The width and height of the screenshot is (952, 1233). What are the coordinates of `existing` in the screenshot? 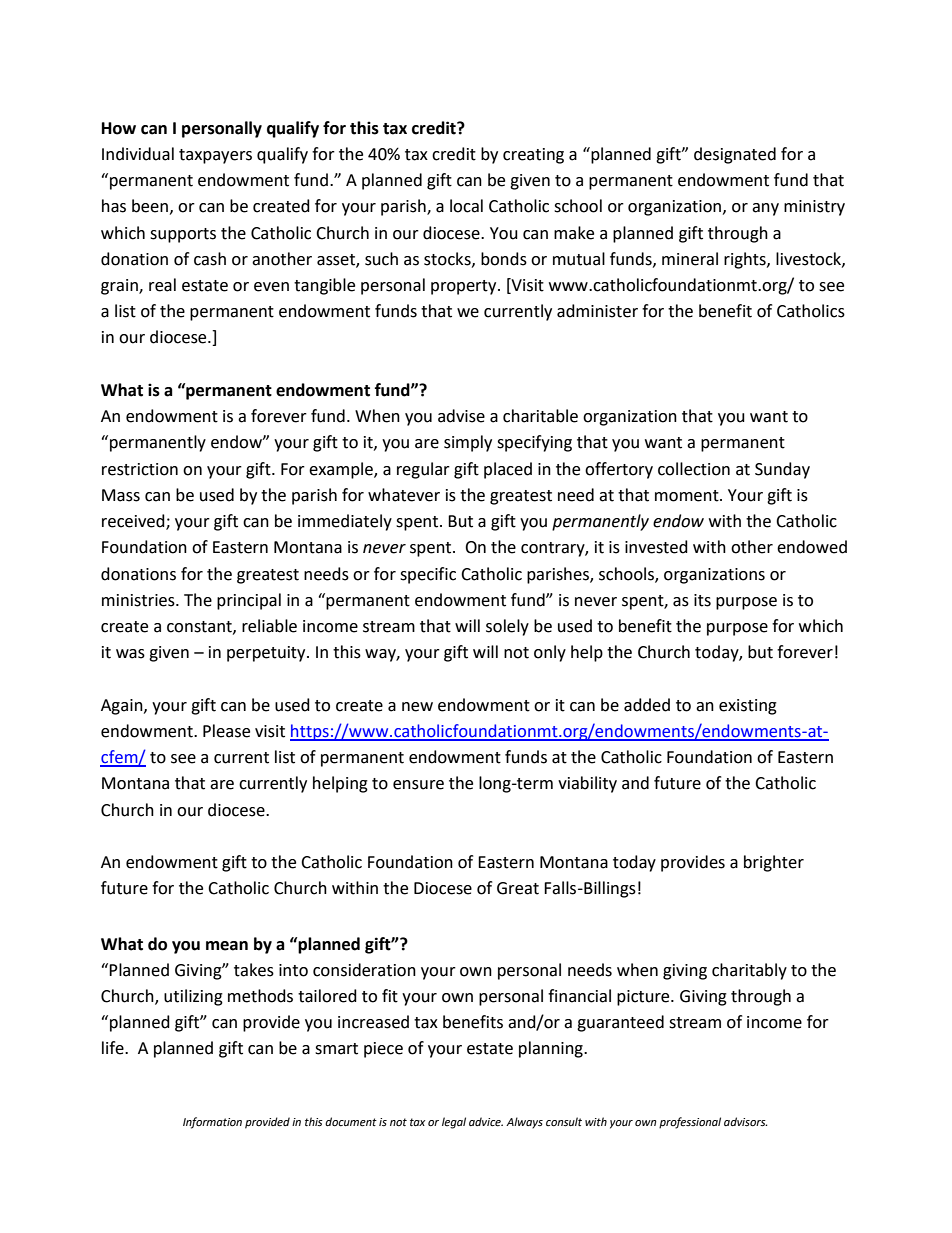 It's located at (748, 707).
